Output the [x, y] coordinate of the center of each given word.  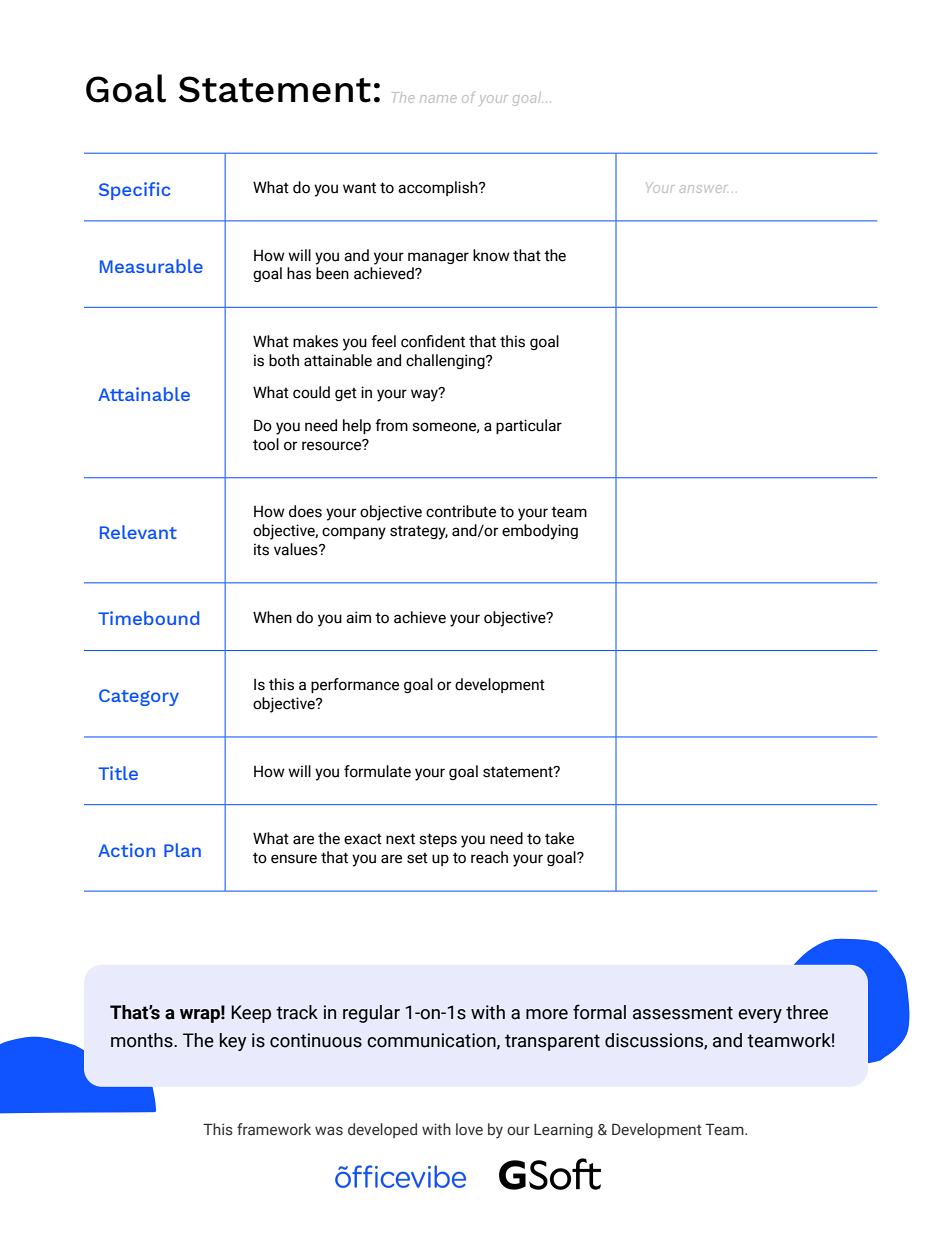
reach [489, 857]
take [559, 838]
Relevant [138, 532]
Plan [182, 850]
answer [703, 189]
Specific [134, 191]
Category [139, 697]
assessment [683, 1013]
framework [274, 1129]
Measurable [151, 266]
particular [529, 426]
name [438, 99]
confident [433, 341]
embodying [540, 532]
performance [355, 685]
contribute [461, 511]
